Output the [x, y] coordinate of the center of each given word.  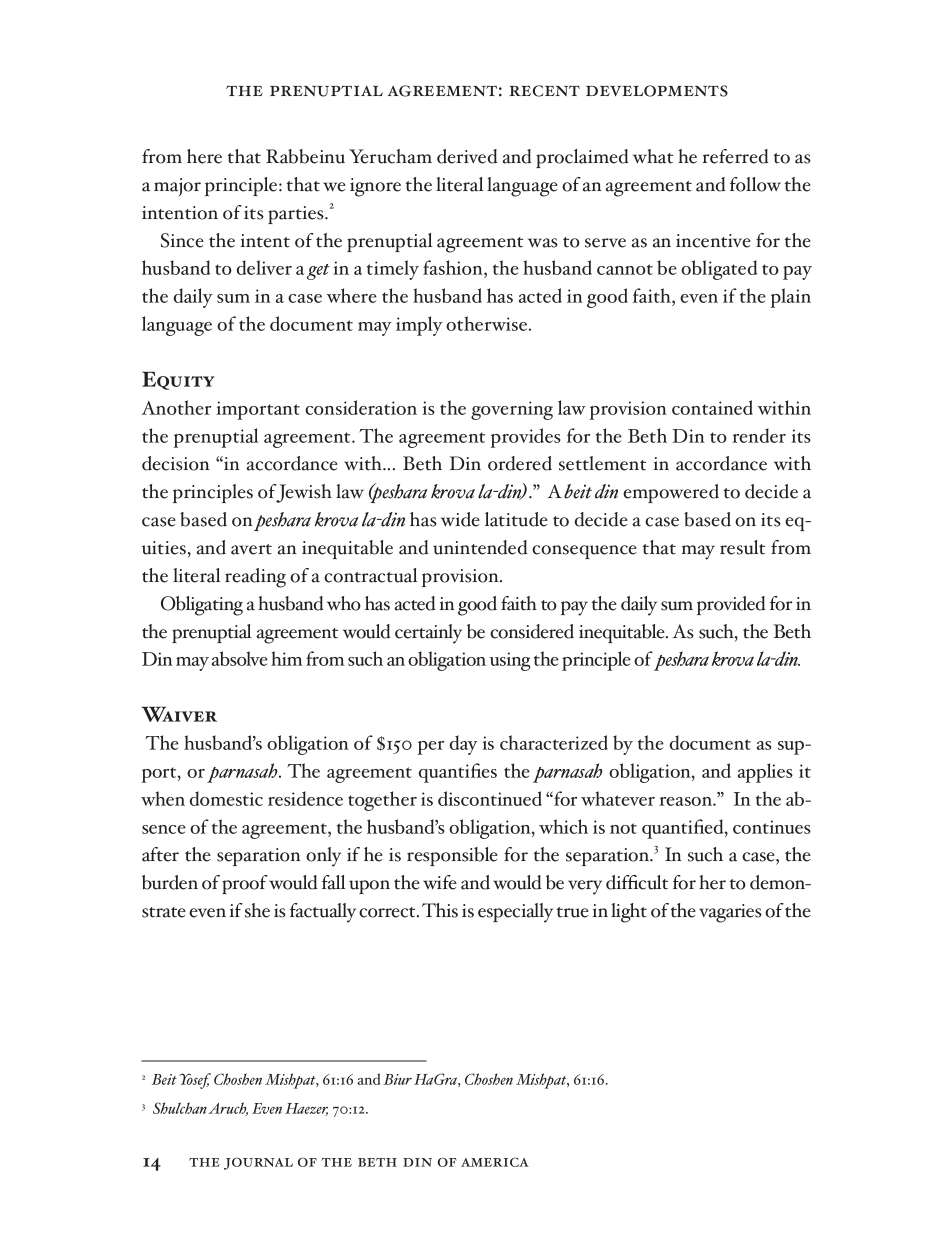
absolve [240, 658]
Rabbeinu [305, 156]
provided [731, 605]
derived [467, 156]
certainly [428, 634]
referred [736, 156]
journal [258, 1163]
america [495, 1162]
